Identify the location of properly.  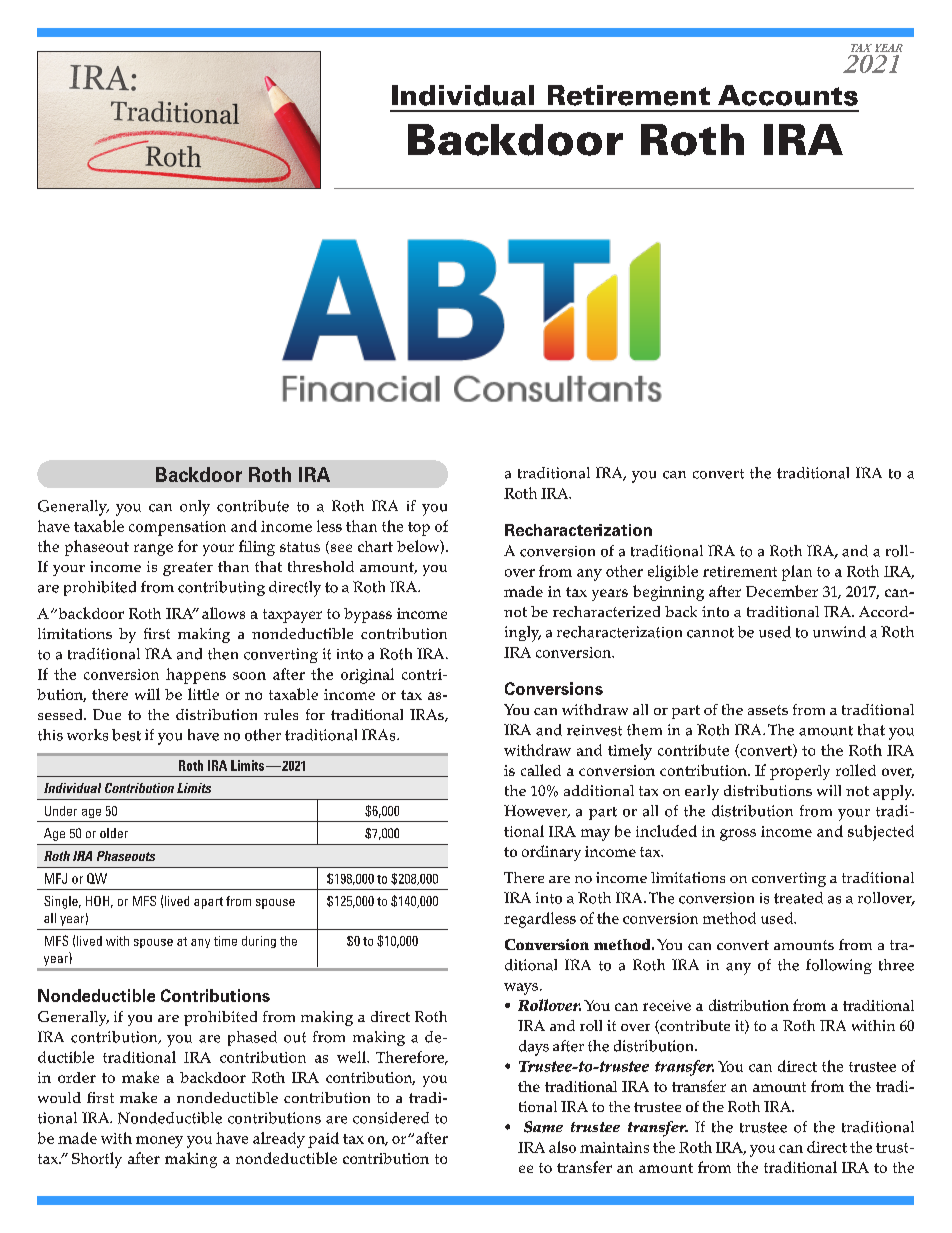
(800, 772).
